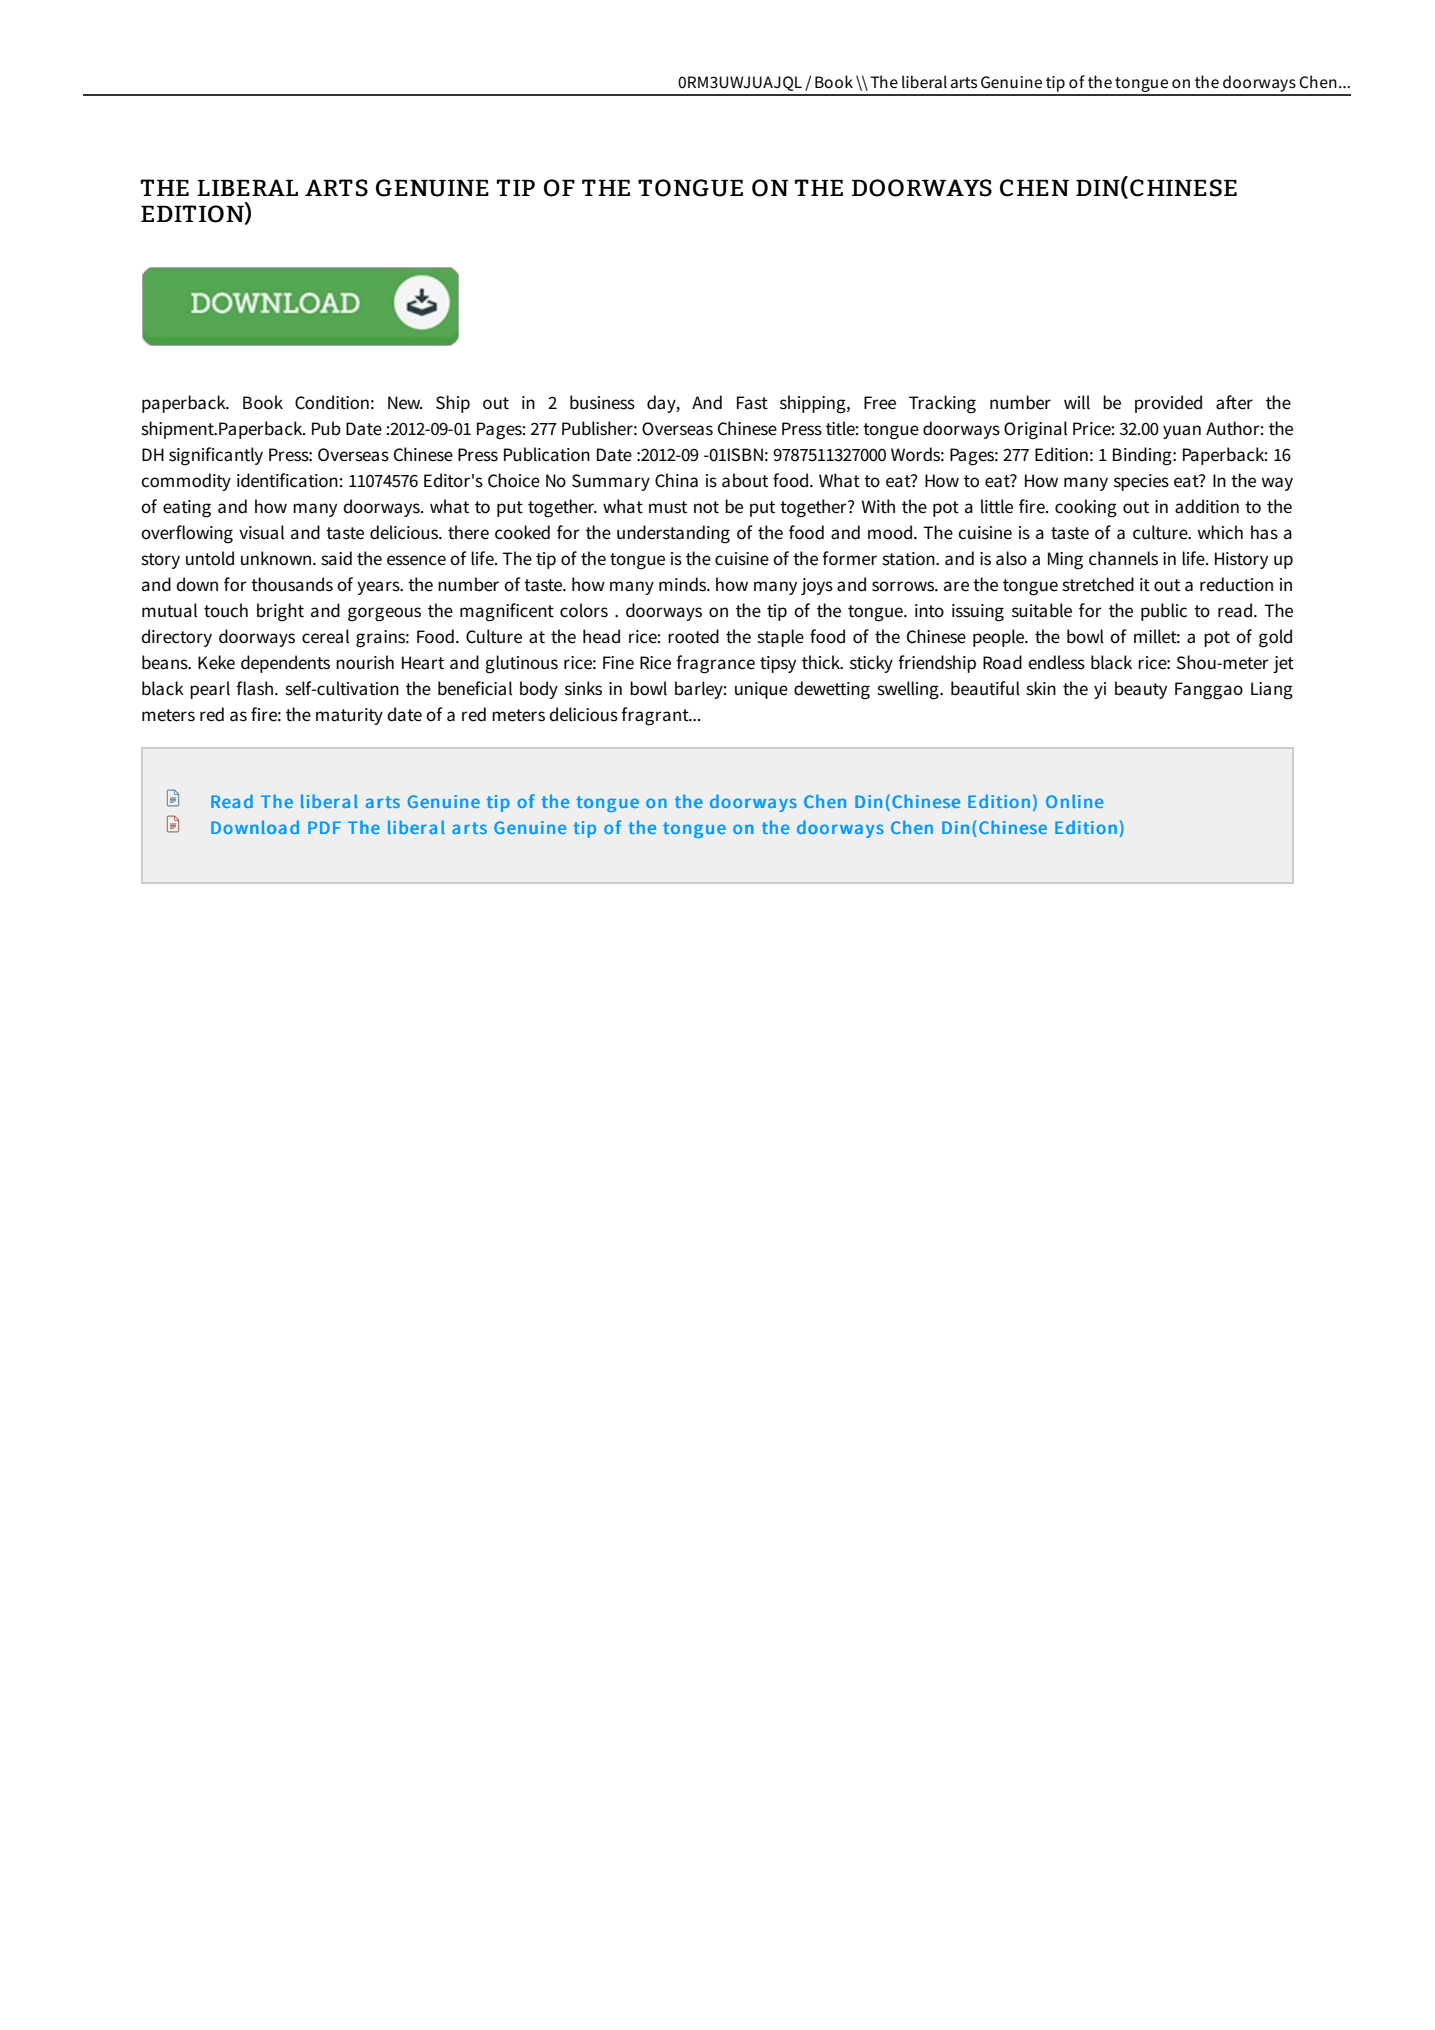 The height and width of the screenshot is (2030, 1435). I want to click on PDF, so click(324, 827).
